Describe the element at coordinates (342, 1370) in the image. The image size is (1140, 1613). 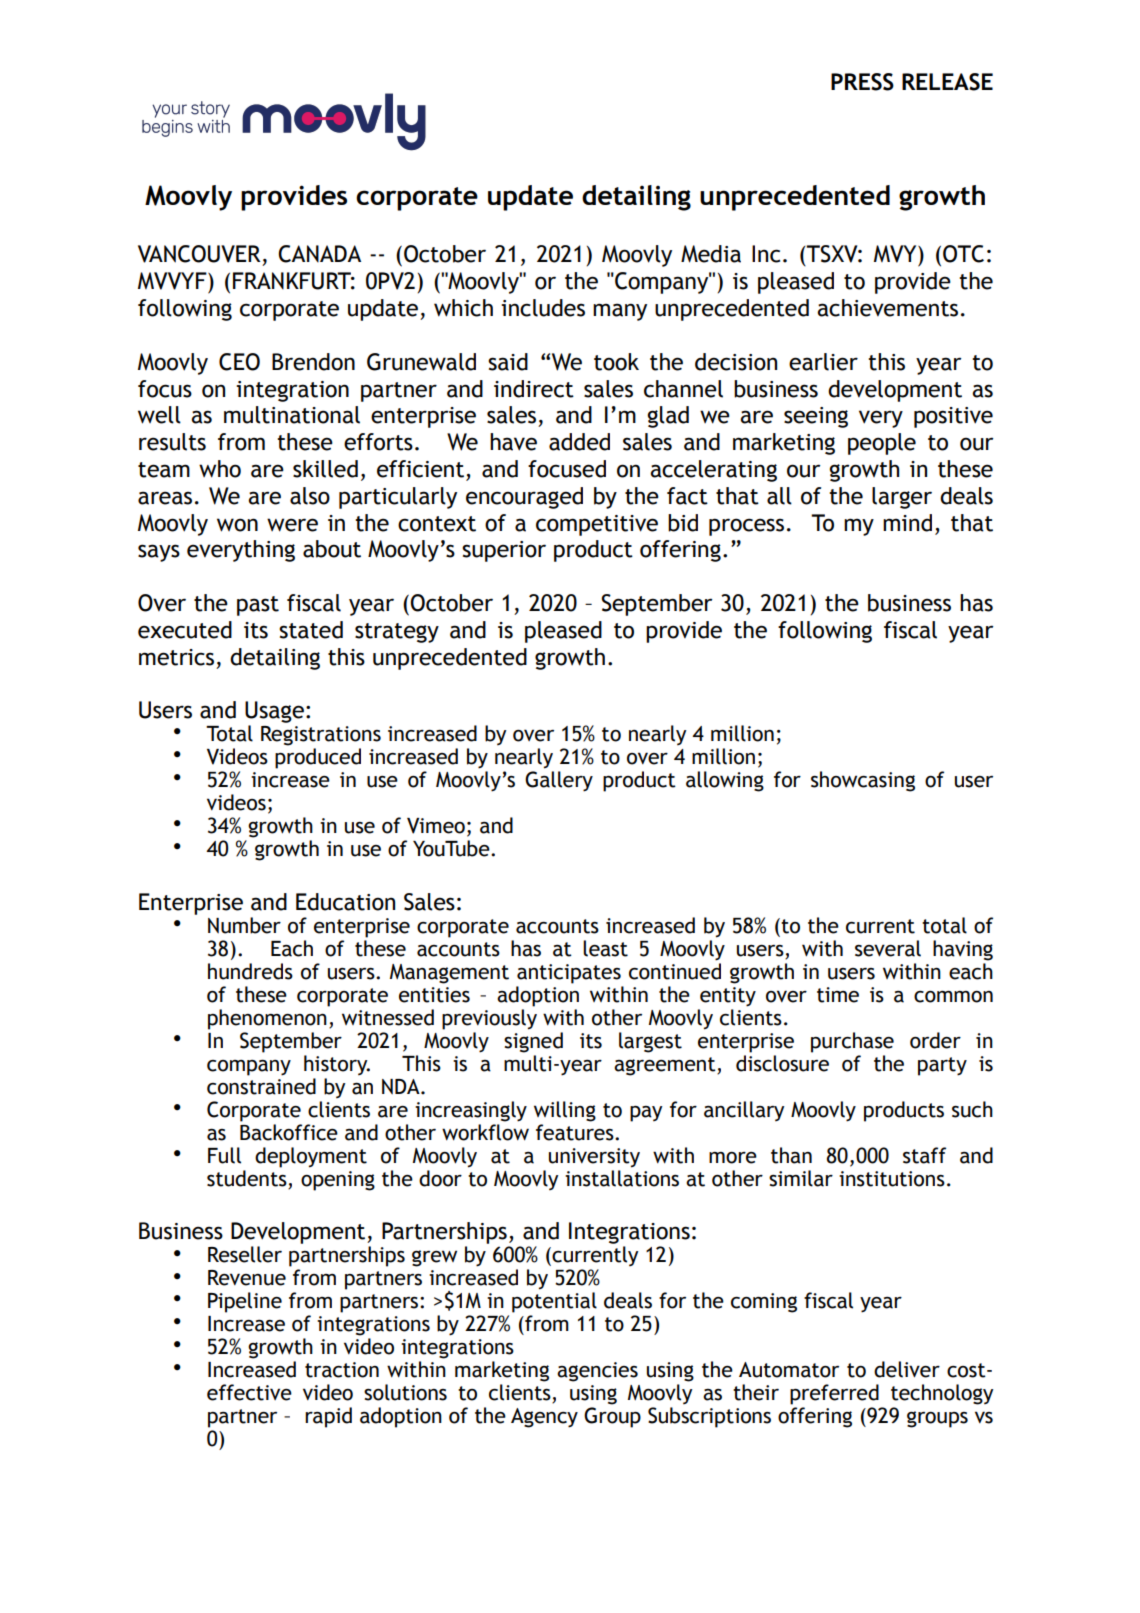
I see `traction` at that location.
